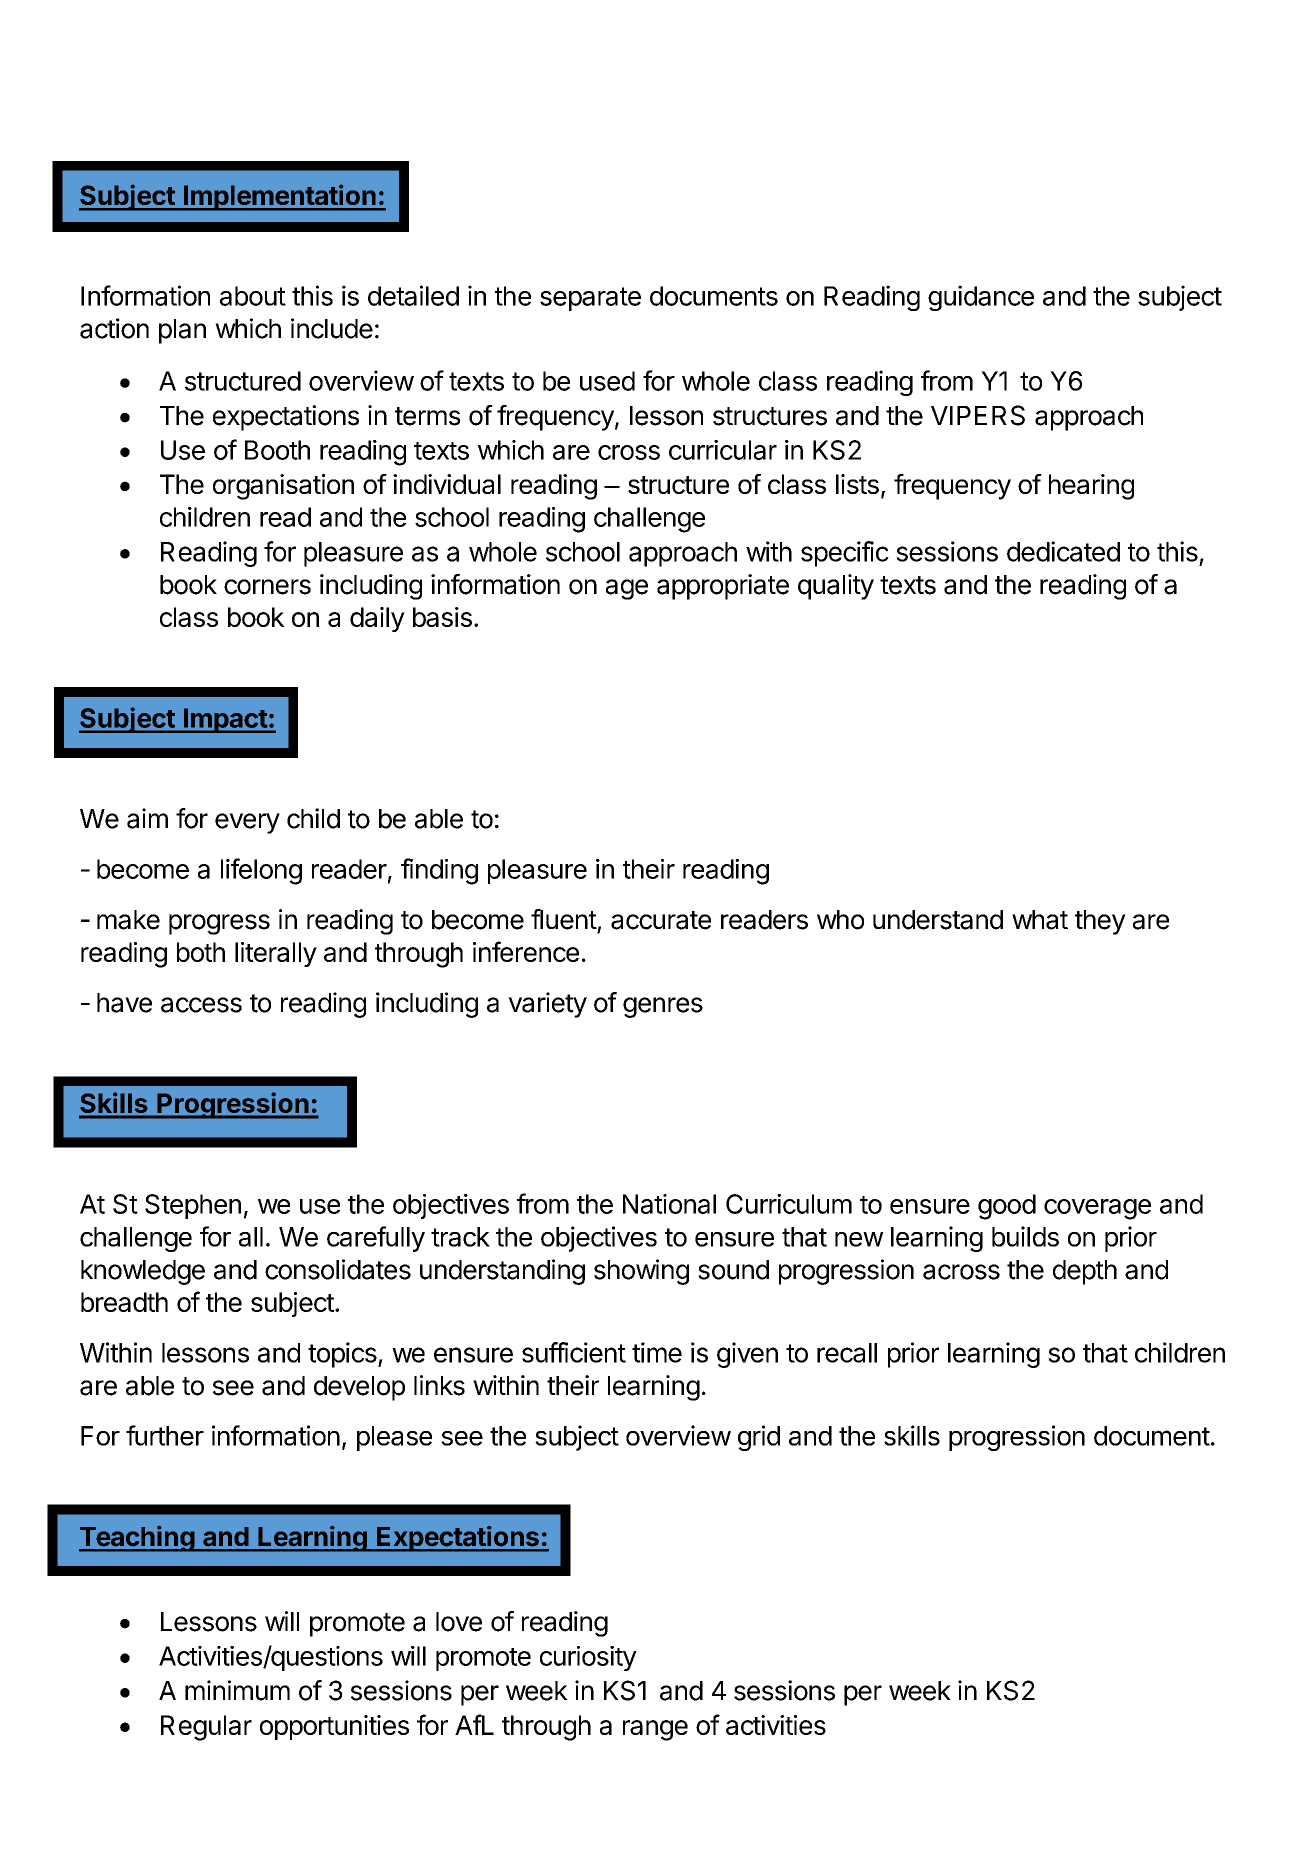 Image resolution: width=1310 pixels, height=1852 pixels. What do you see at coordinates (237, 1690) in the image?
I see `minimum` at bounding box center [237, 1690].
